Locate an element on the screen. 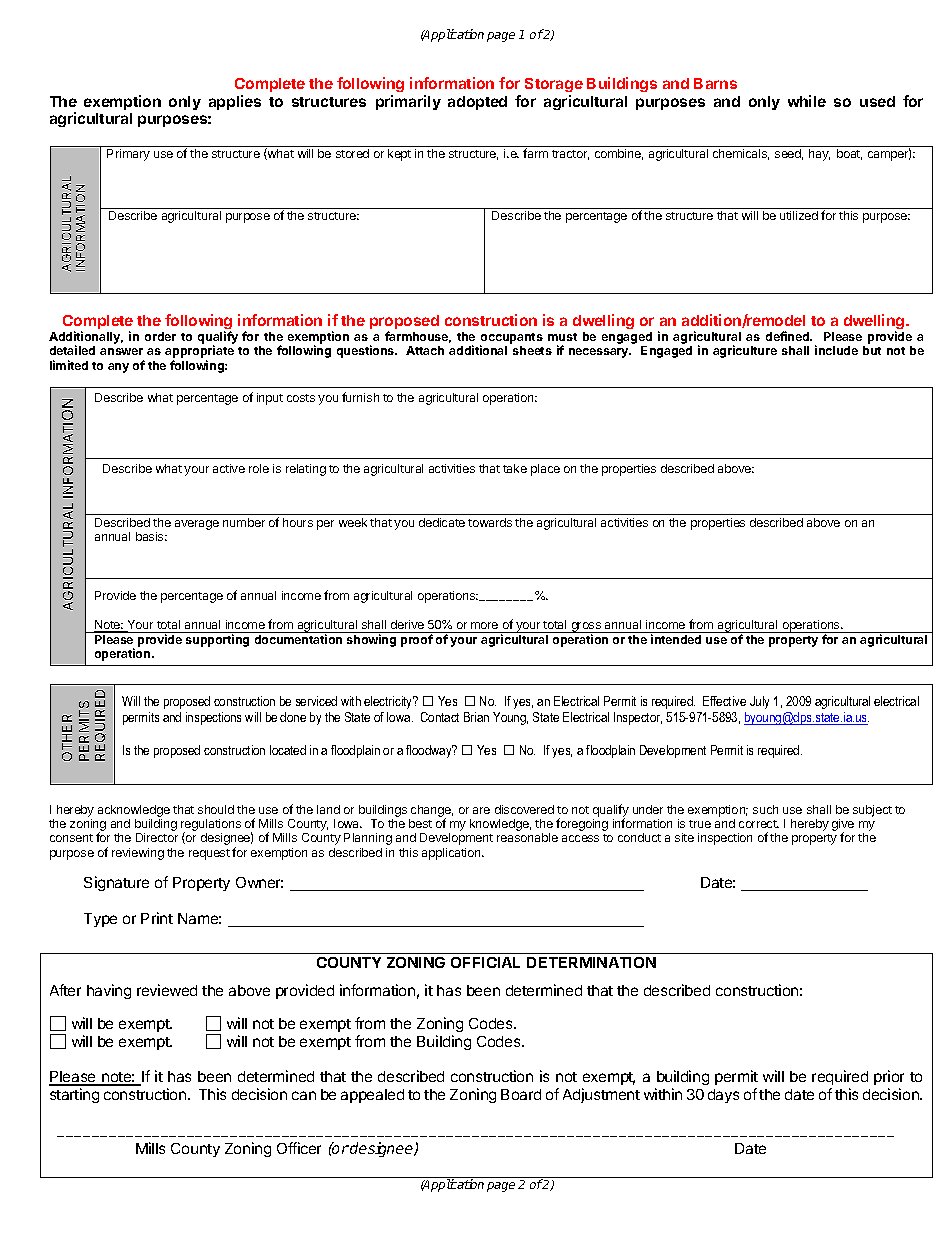  more is located at coordinates (484, 625).
